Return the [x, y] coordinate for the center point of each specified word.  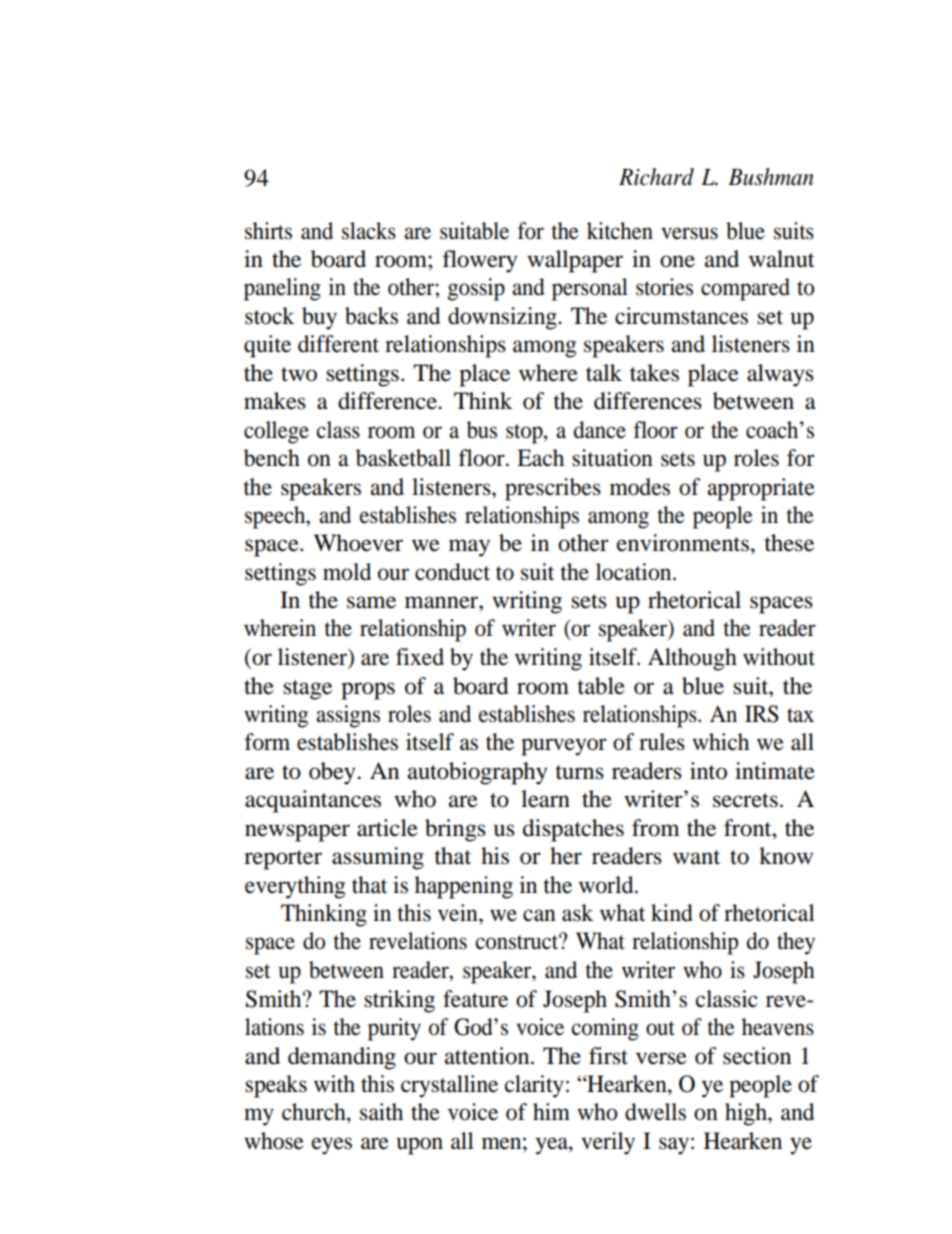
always [780, 375]
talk [604, 373]
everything [295, 887]
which [720, 742]
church [315, 1112]
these [789, 543]
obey [333, 773]
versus [689, 233]
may [469, 548]
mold [347, 572]
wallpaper [575, 261]
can [539, 915]
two [299, 374]
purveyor [564, 747]
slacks [369, 231]
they [796, 943]
